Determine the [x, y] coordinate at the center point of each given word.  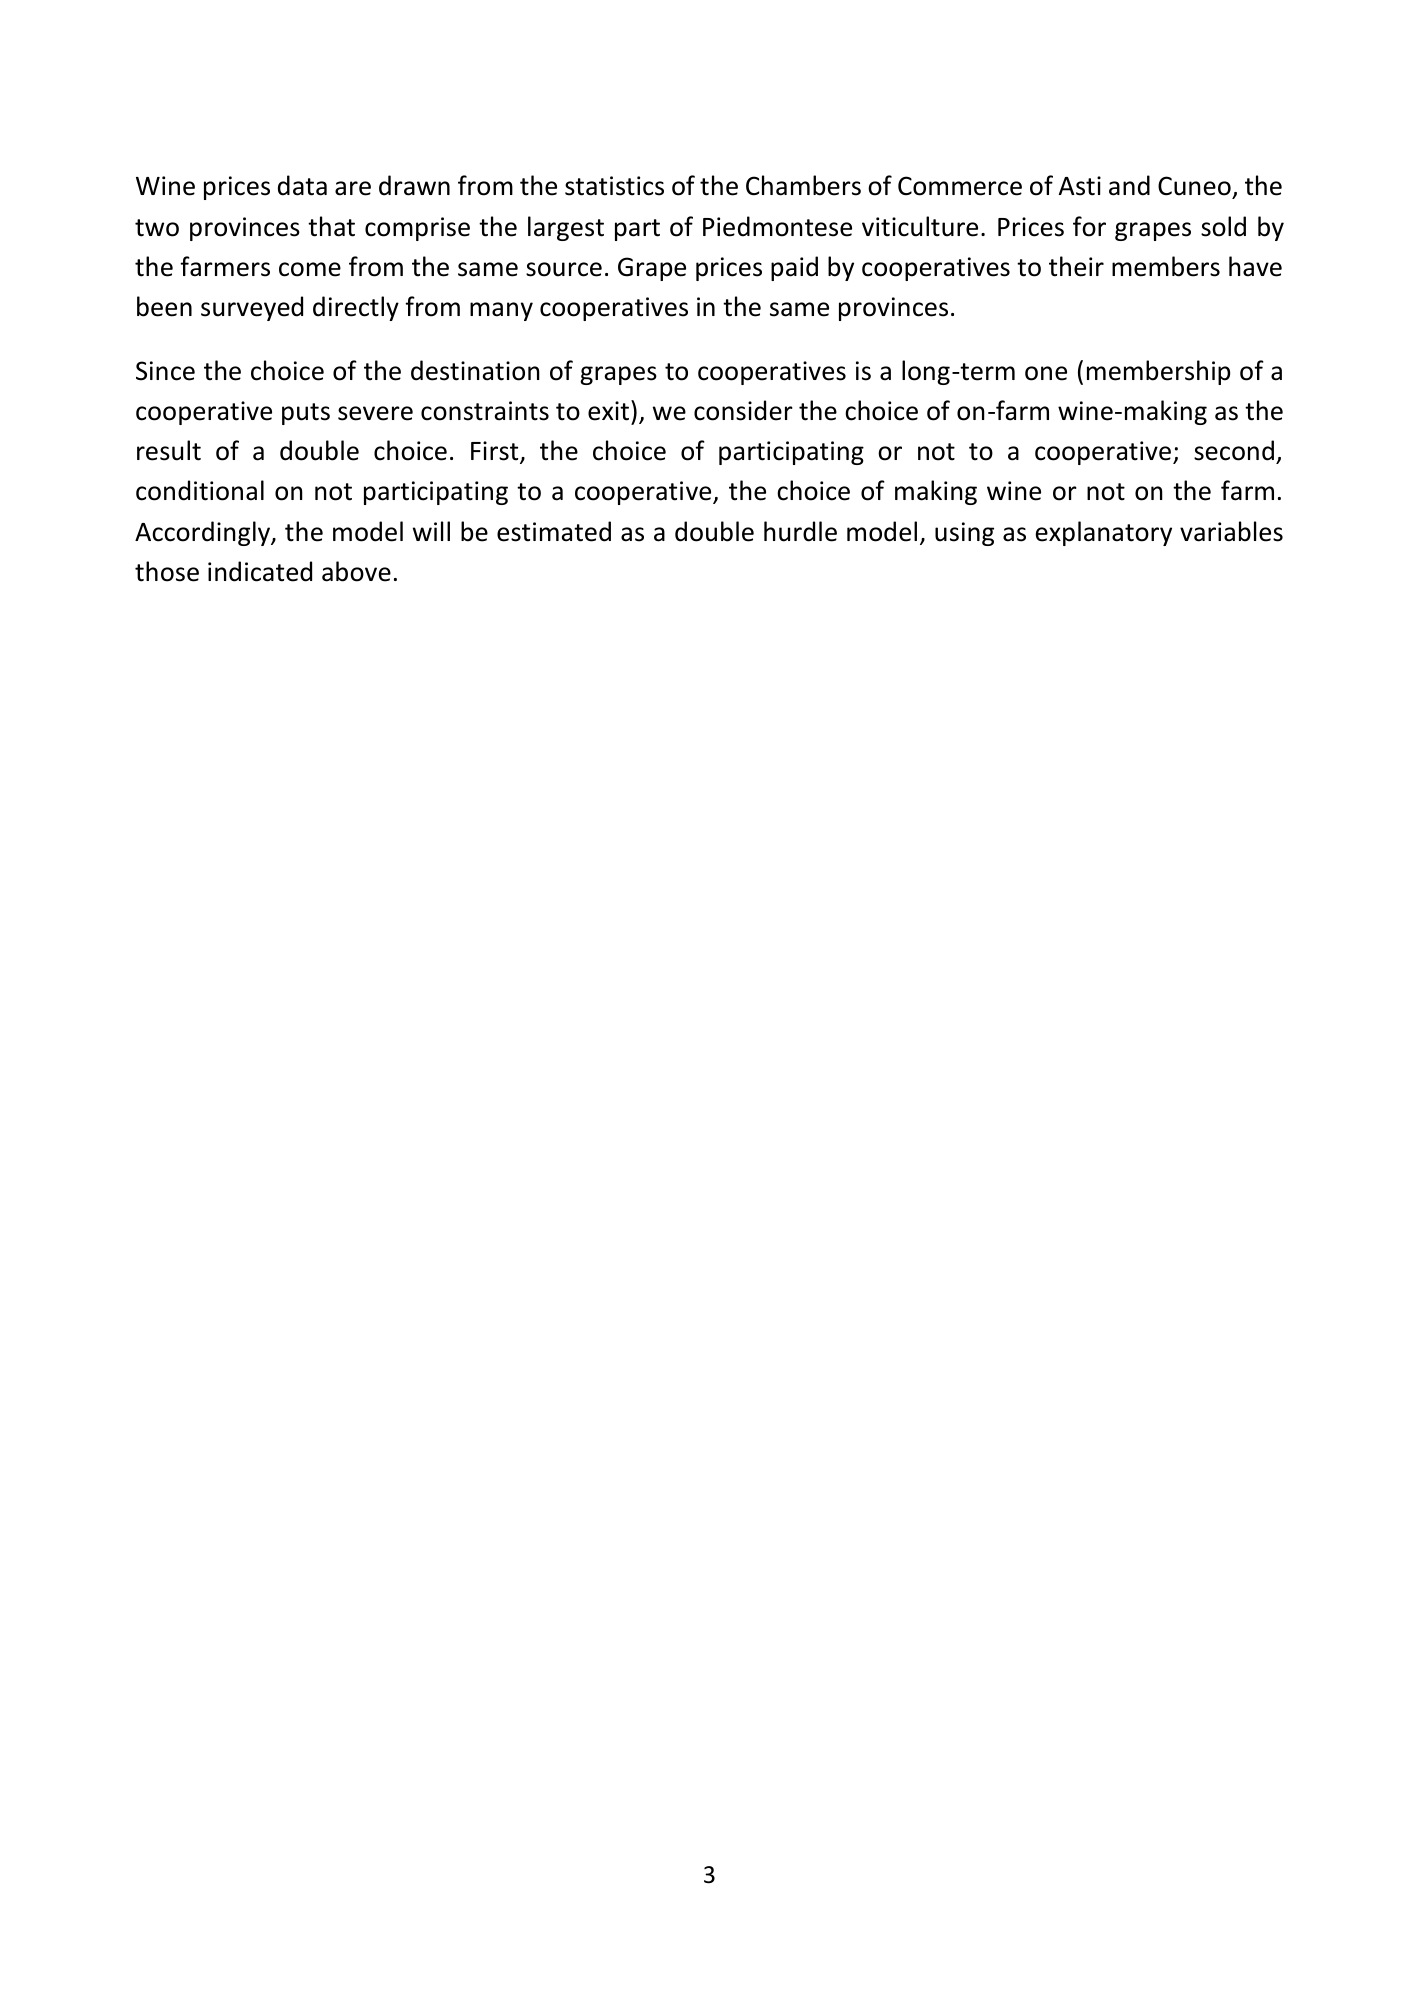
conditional [200, 490]
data [302, 185]
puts [306, 414]
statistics [614, 186]
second [1234, 450]
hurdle [800, 531]
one [1046, 373]
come [310, 269]
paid [794, 268]
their [1076, 266]
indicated [260, 571]
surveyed [252, 308]
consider [743, 410]
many [501, 311]
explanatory [1104, 533]
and [1129, 185]
